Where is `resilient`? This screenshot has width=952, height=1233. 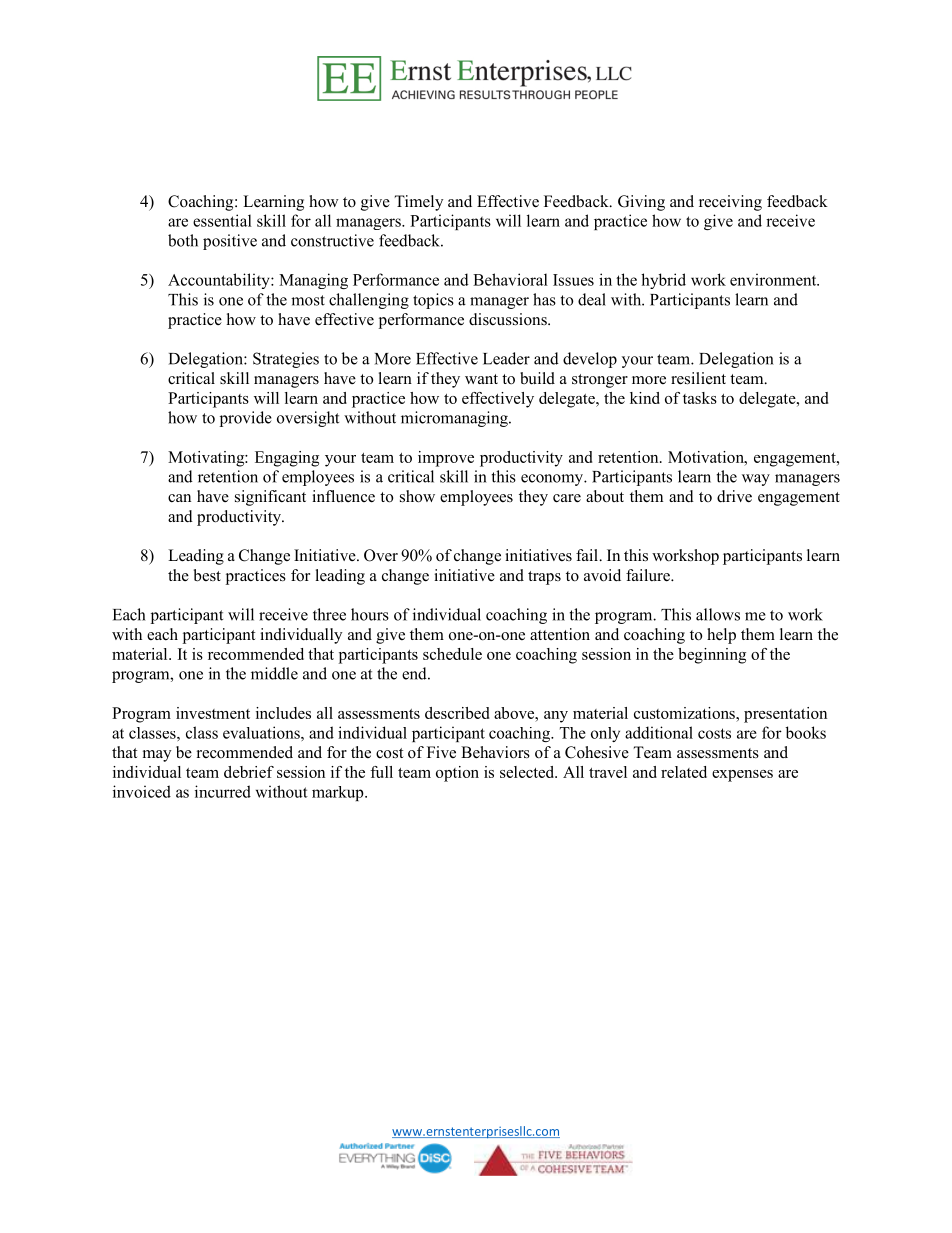
resilient is located at coordinates (698, 378).
